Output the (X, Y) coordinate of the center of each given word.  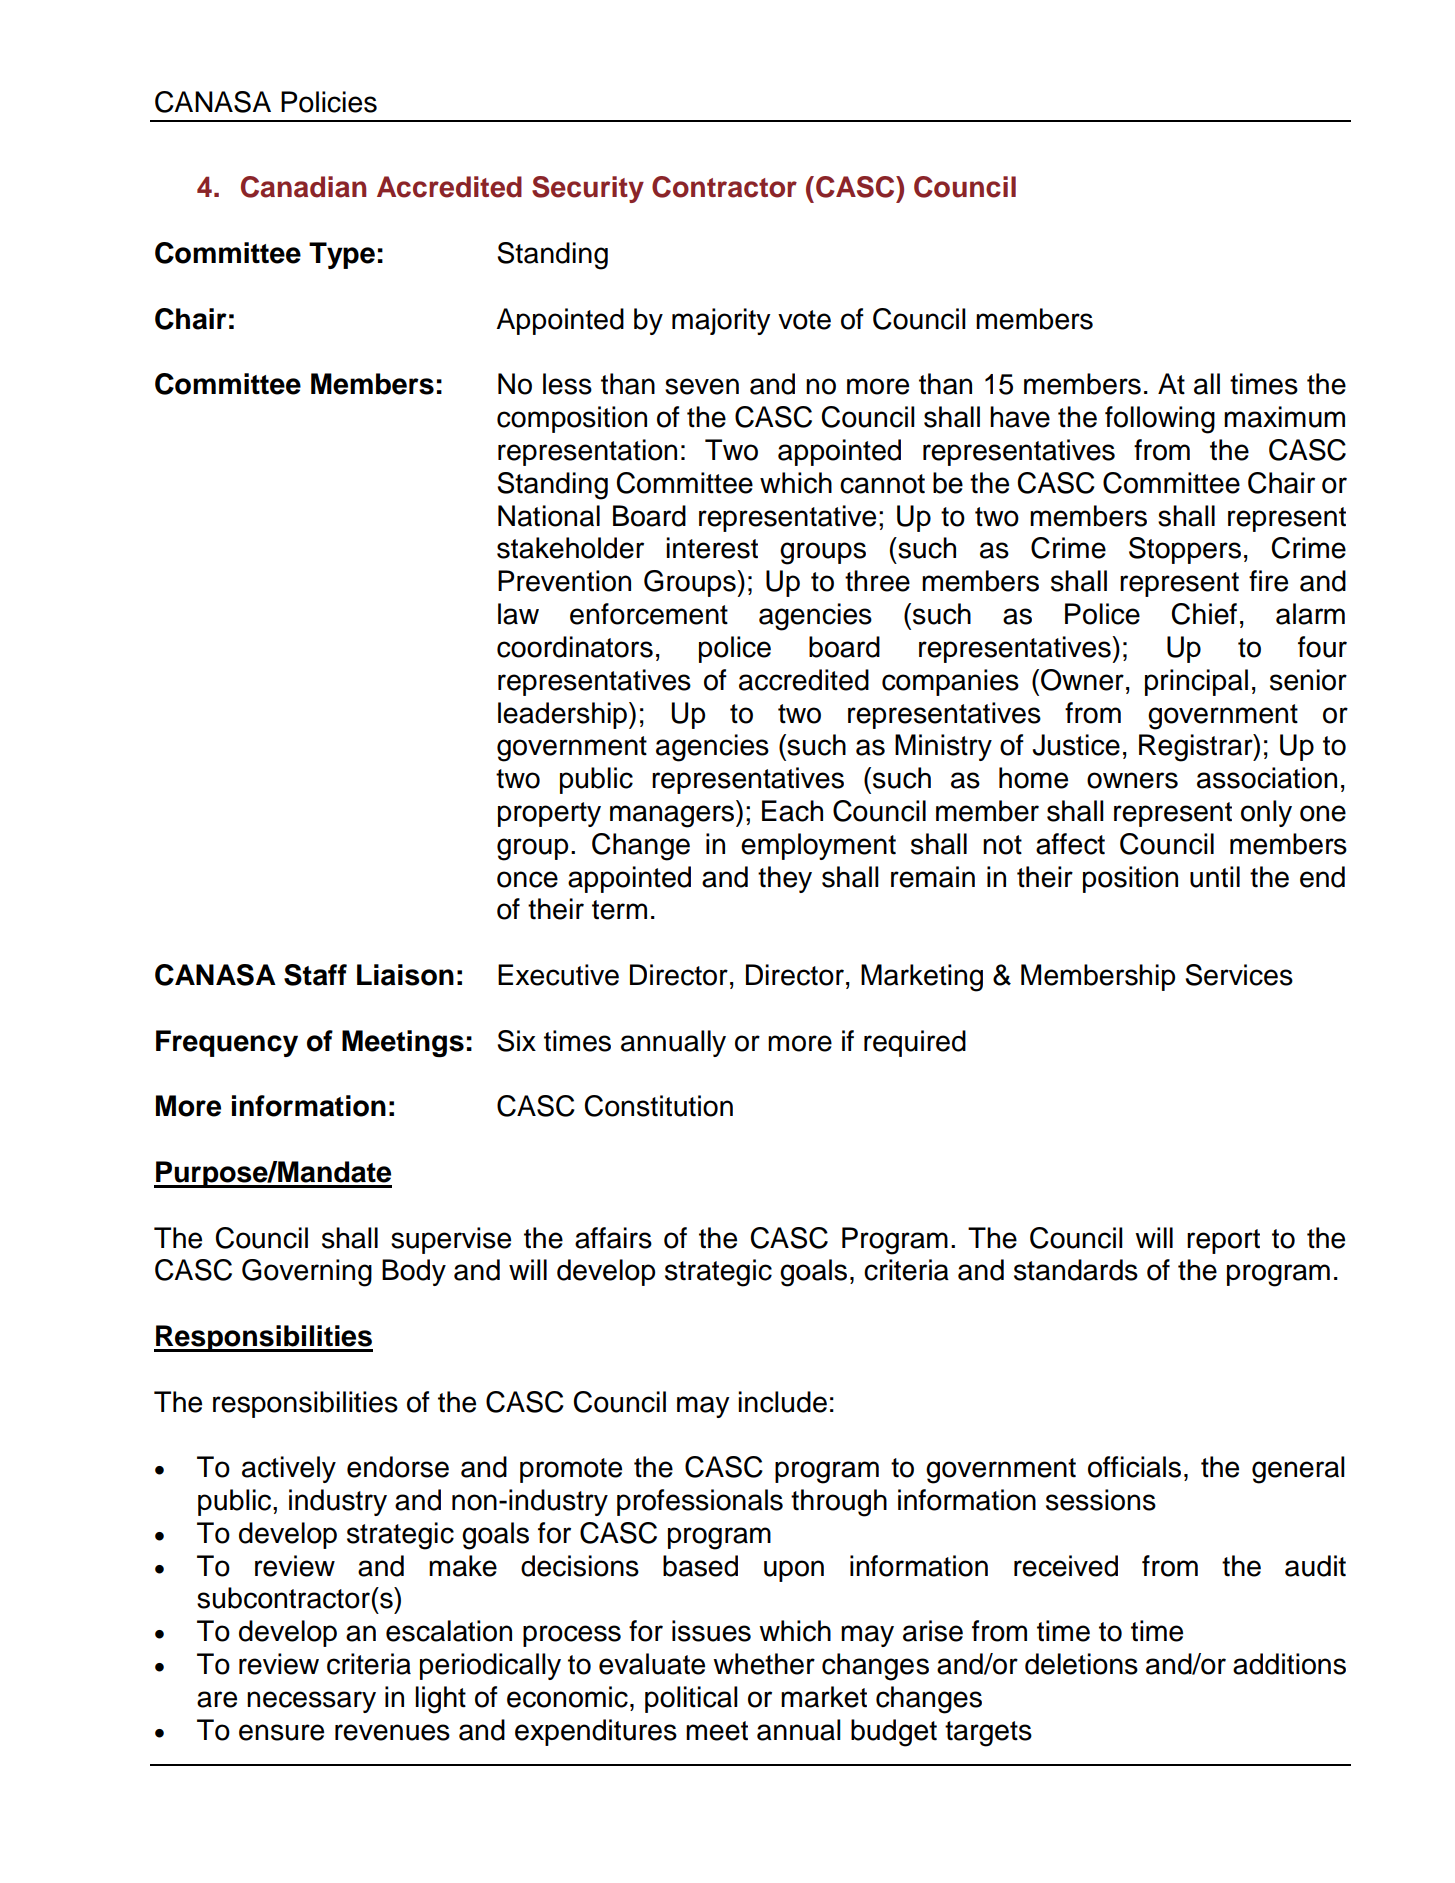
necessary (311, 1702)
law (518, 614)
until (1215, 877)
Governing (307, 1273)
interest (712, 548)
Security (588, 189)
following (1160, 420)
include (782, 1402)
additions (1289, 1664)
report (1223, 1241)
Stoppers (1185, 550)
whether (764, 1664)
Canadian (303, 187)
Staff (315, 975)
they (785, 879)
